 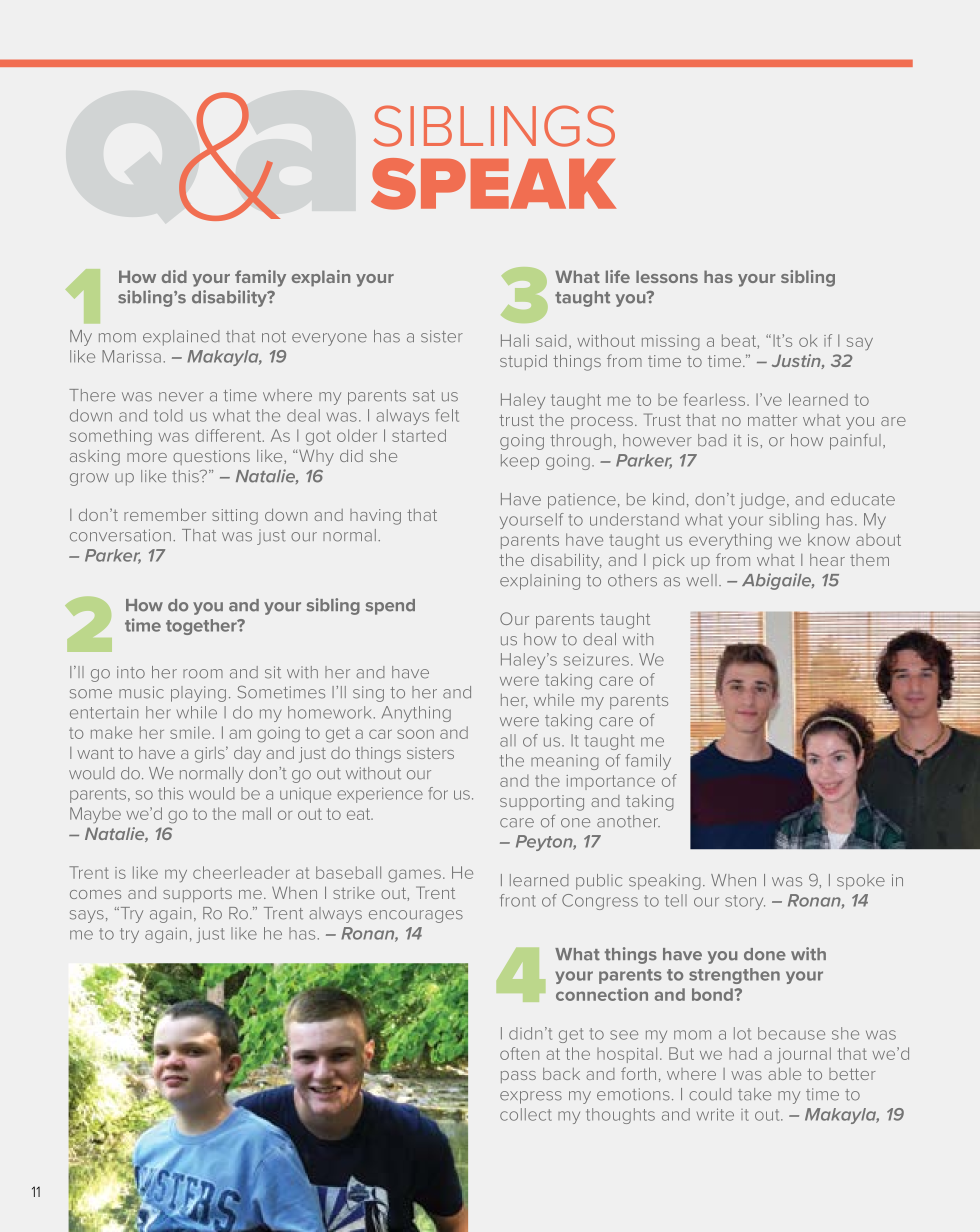 What do you see at coordinates (390, 607) in the screenshot?
I see `spend` at bounding box center [390, 607].
